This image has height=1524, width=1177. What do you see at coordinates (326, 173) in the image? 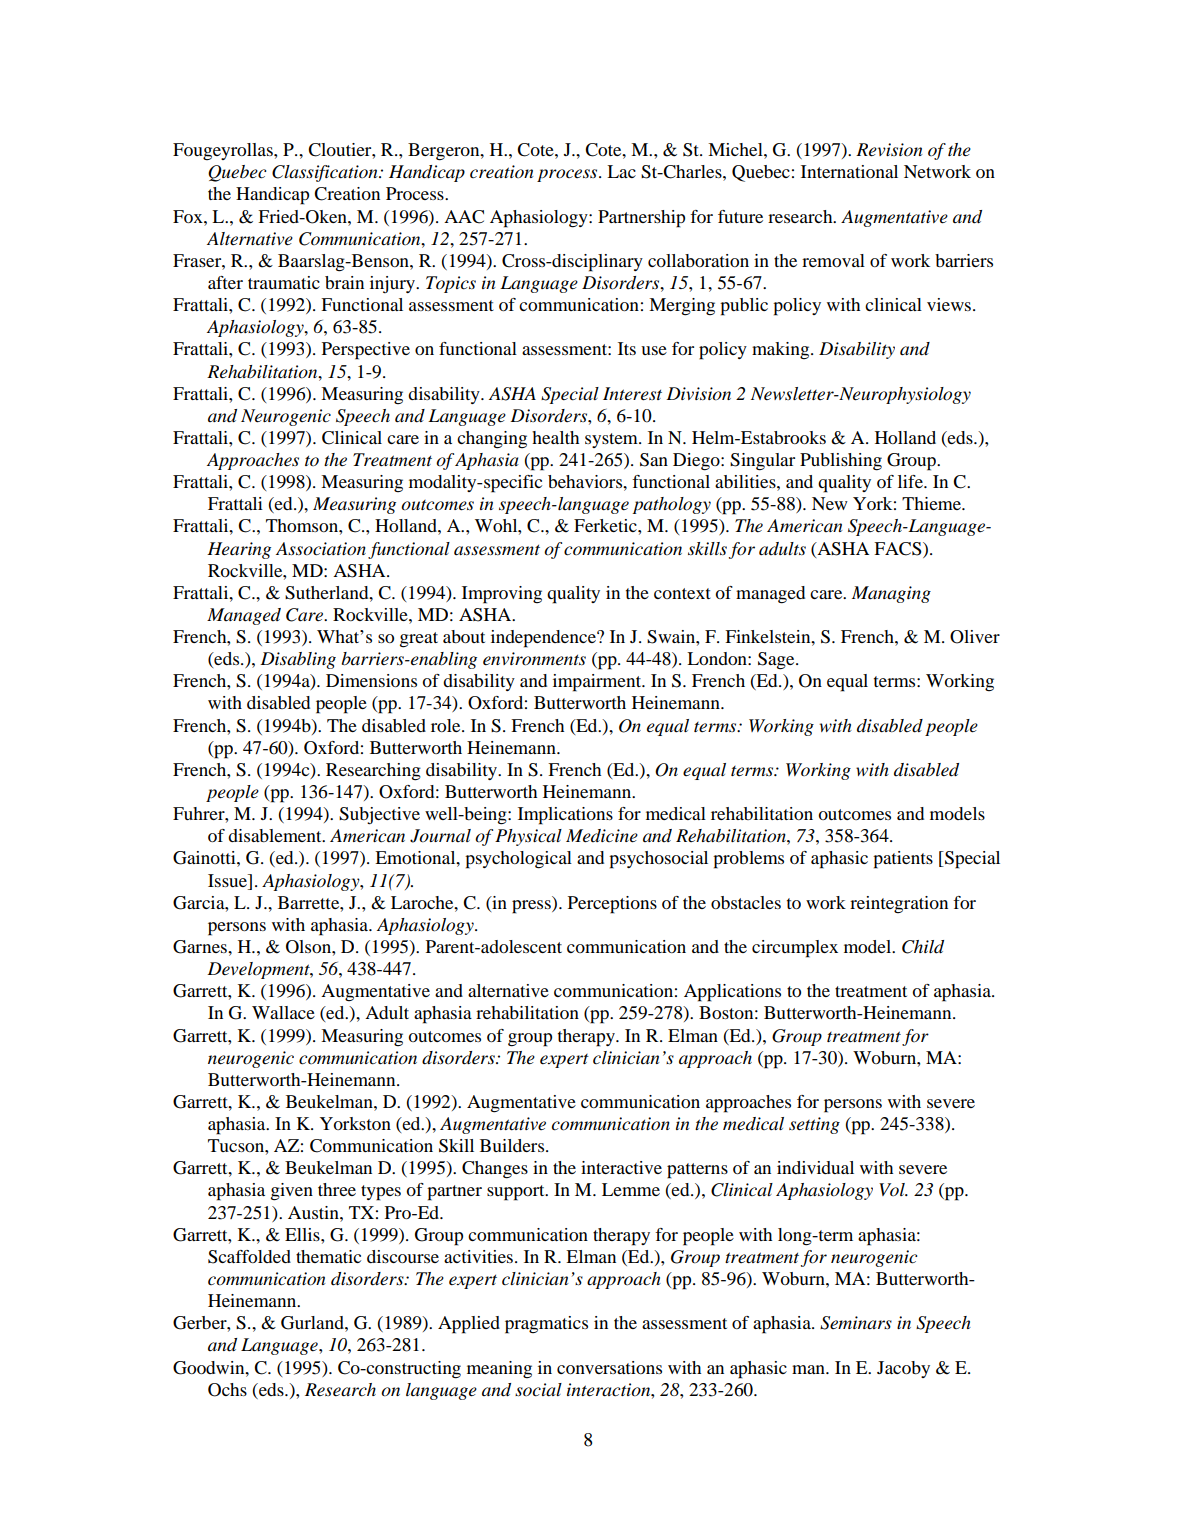
I see `Classification` at bounding box center [326, 173].
